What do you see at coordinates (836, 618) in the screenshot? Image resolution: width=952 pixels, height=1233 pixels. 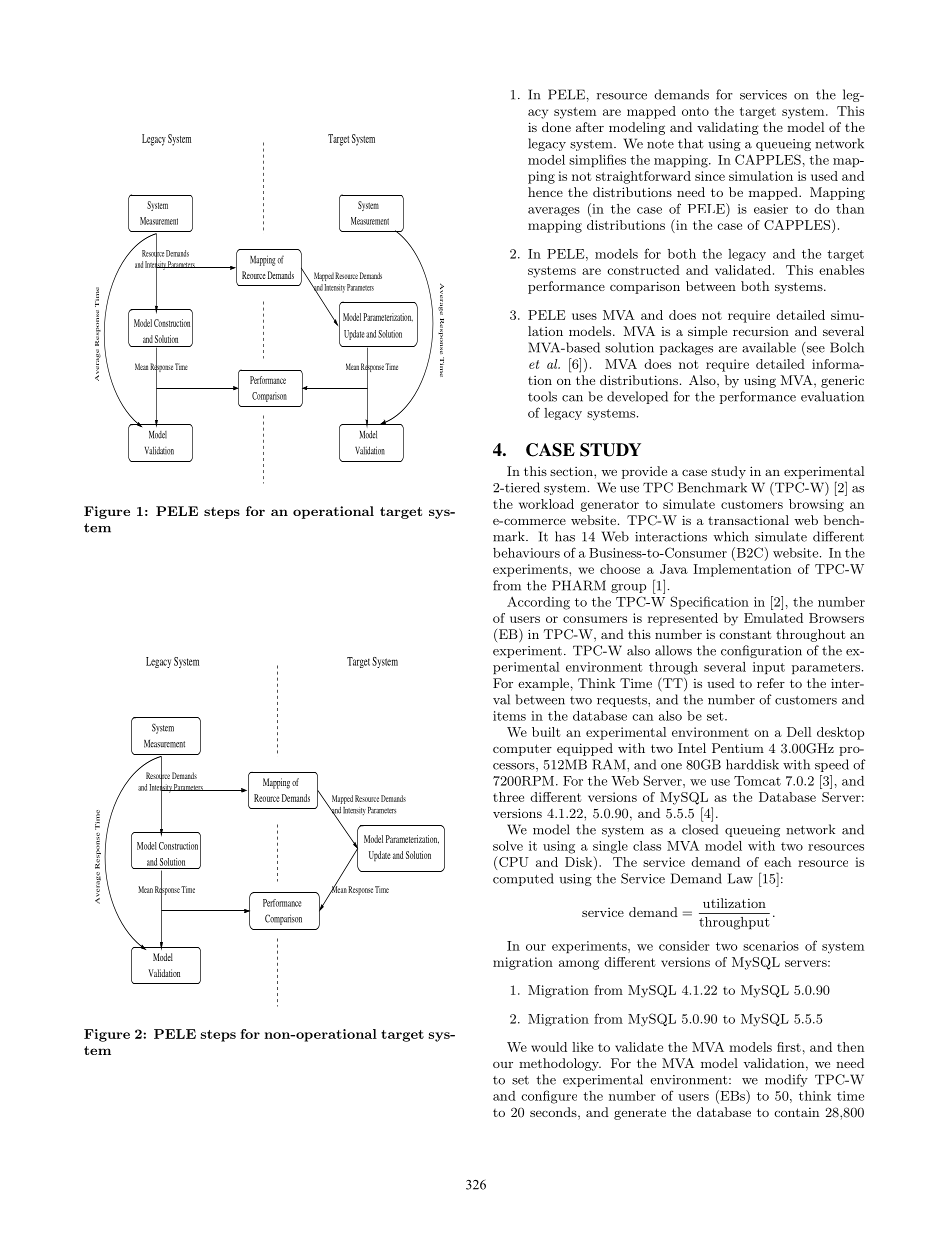 I see `Browsers` at bounding box center [836, 618].
